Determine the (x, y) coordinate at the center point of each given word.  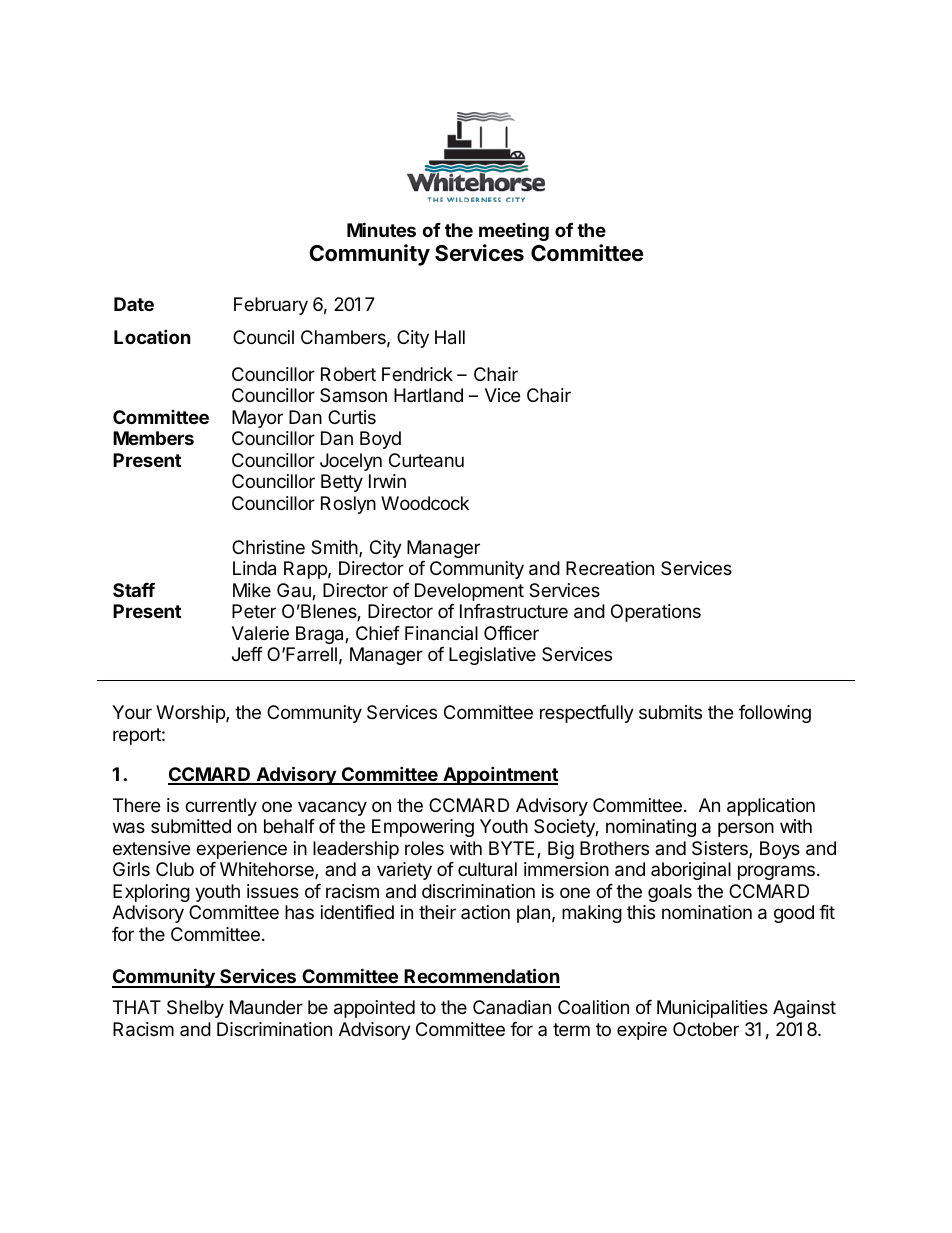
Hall (450, 337)
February (271, 306)
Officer (511, 633)
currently (221, 807)
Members (153, 438)
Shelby (195, 1009)
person (746, 829)
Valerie (260, 633)
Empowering (423, 828)
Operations (656, 613)
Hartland (428, 395)
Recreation (610, 568)
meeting (514, 232)
